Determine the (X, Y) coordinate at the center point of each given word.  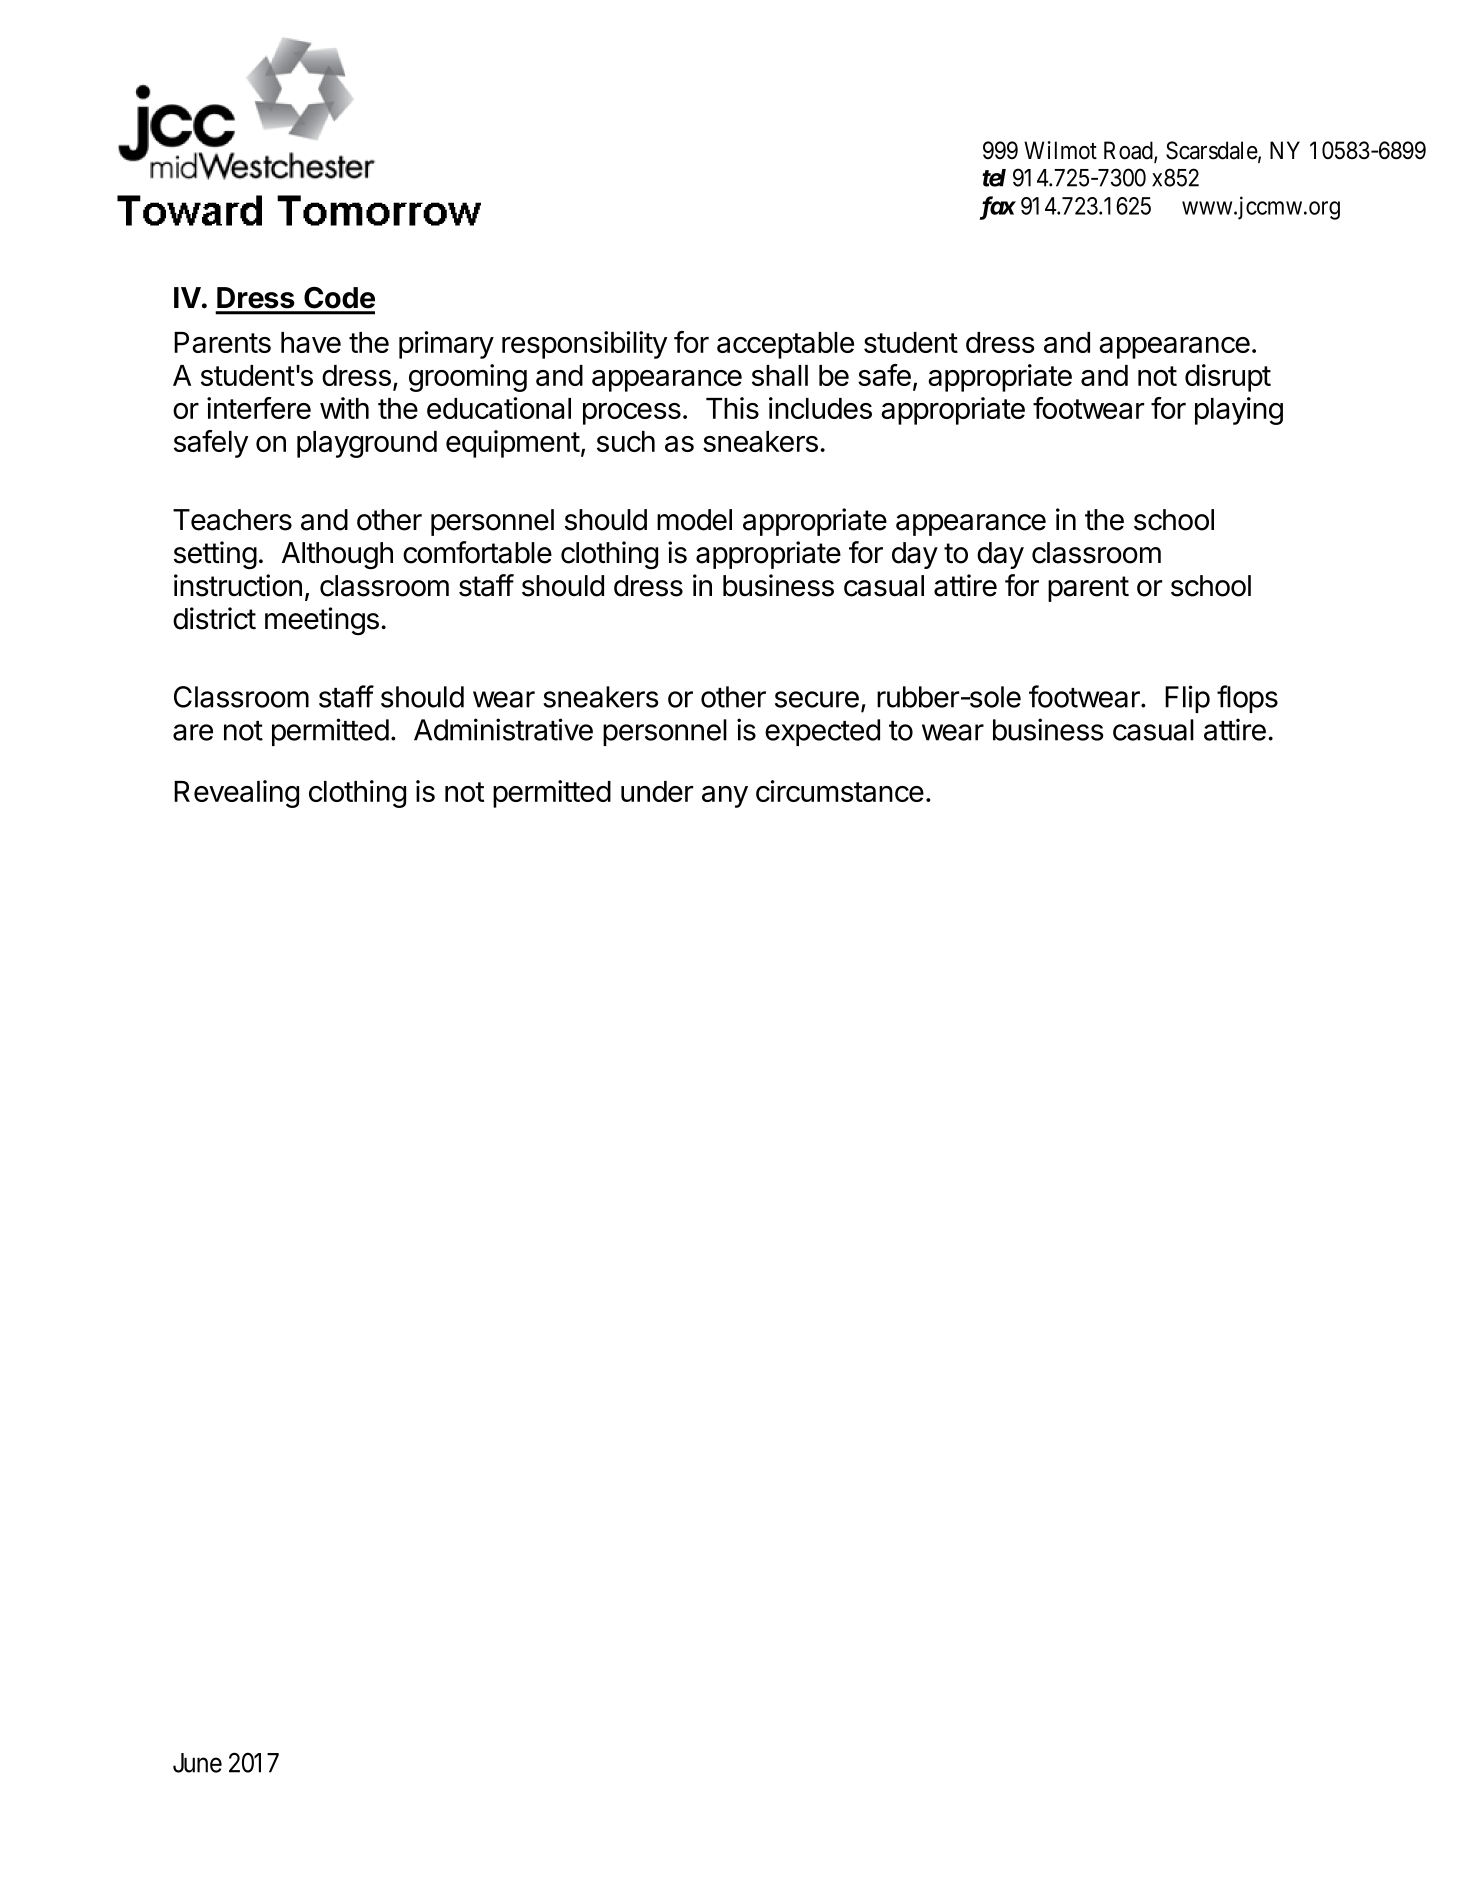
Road (1129, 151)
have (311, 342)
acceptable (785, 345)
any (725, 797)
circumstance (840, 791)
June (197, 1763)
